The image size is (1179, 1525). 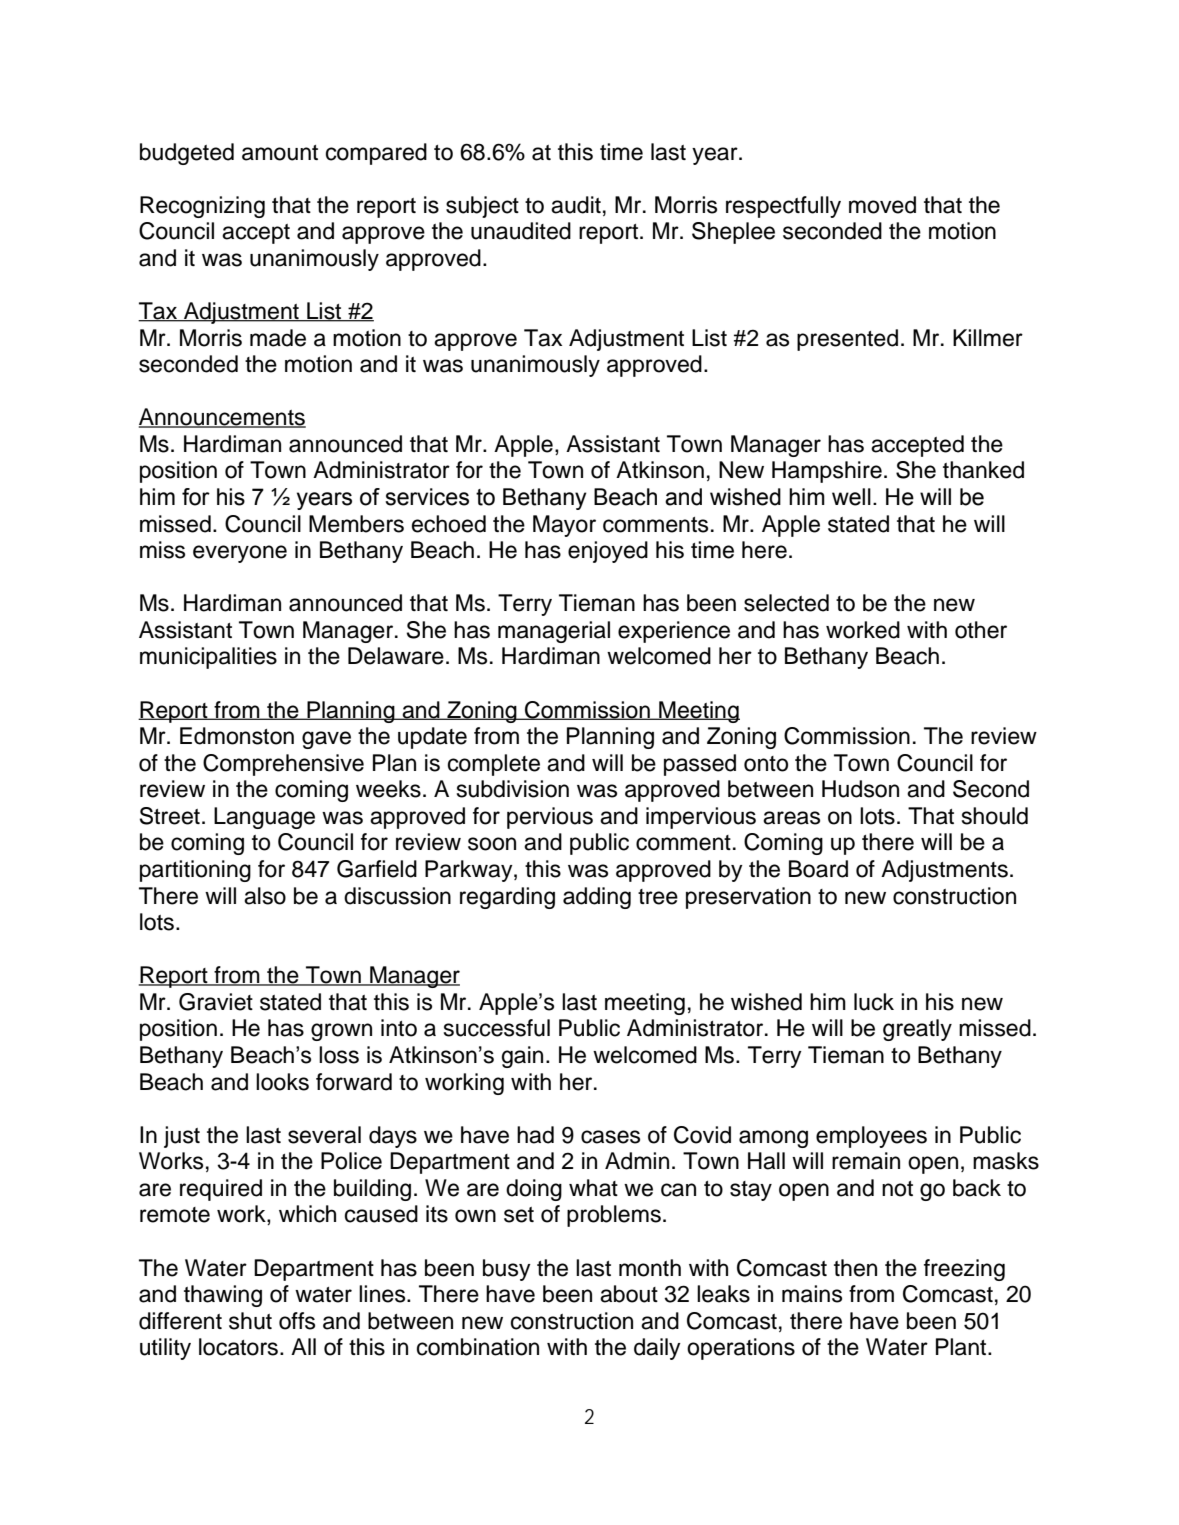 What do you see at coordinates (564, 526) in the screenshot?
I see `Mayor` at bounding box center [564, 526].
